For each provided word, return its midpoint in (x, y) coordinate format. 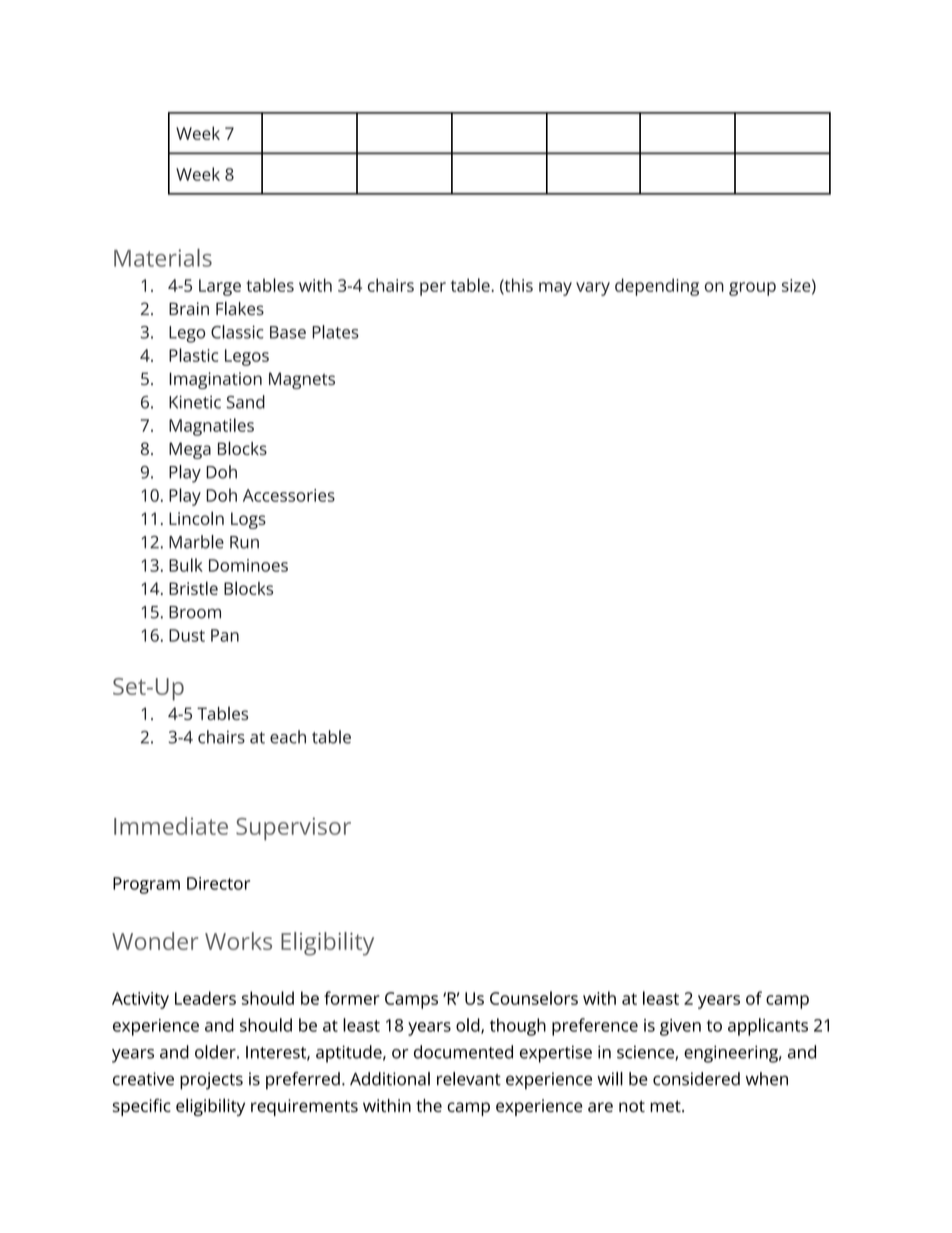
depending (657, 287)
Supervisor (293, 829)
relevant (469, 1079)
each (288, 737)
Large (220, 287)
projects (211, 1081)
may (555, 289)
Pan (225, 635)
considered (696, 1079)
